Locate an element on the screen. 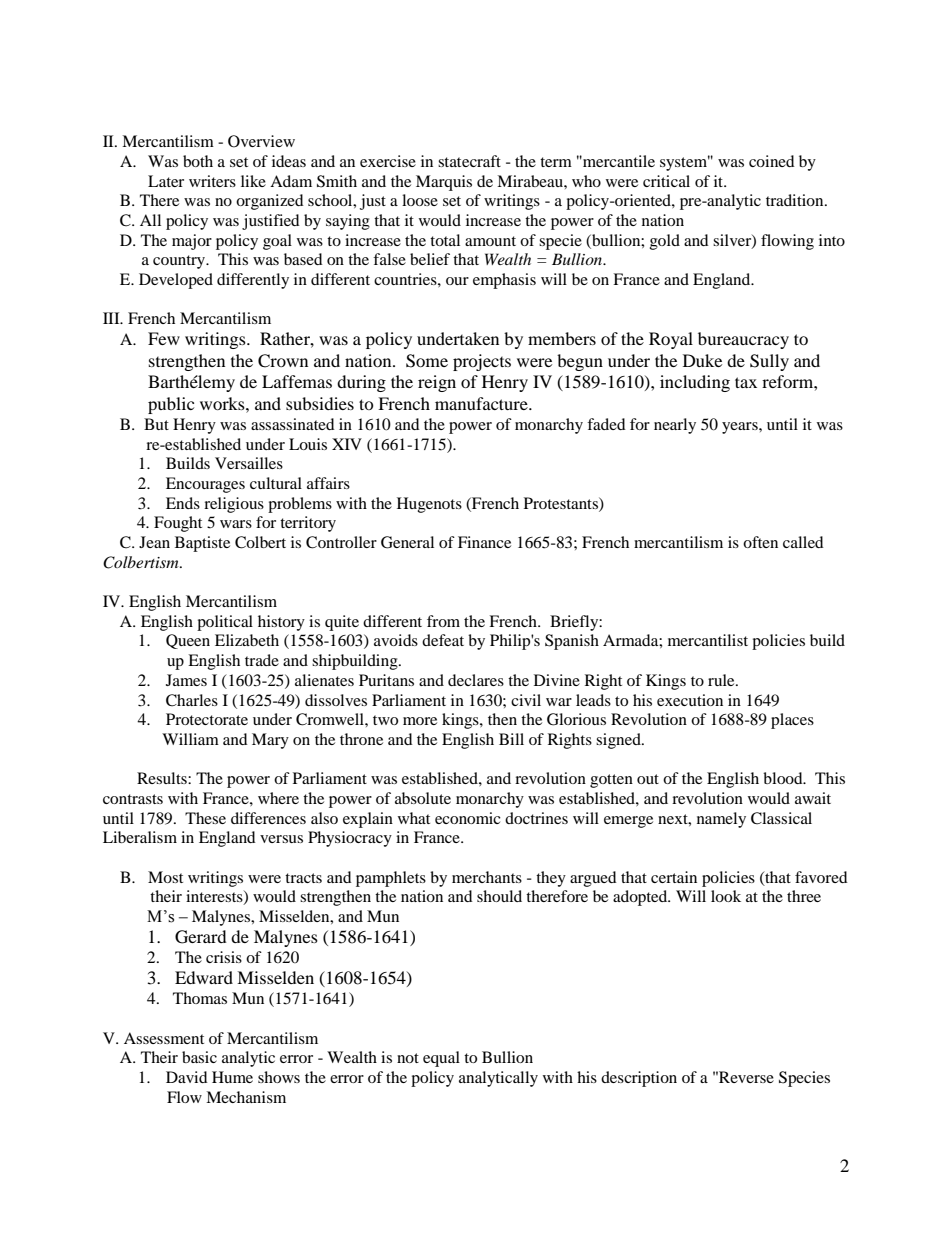  equal is located at coordinates (441, 1059).
